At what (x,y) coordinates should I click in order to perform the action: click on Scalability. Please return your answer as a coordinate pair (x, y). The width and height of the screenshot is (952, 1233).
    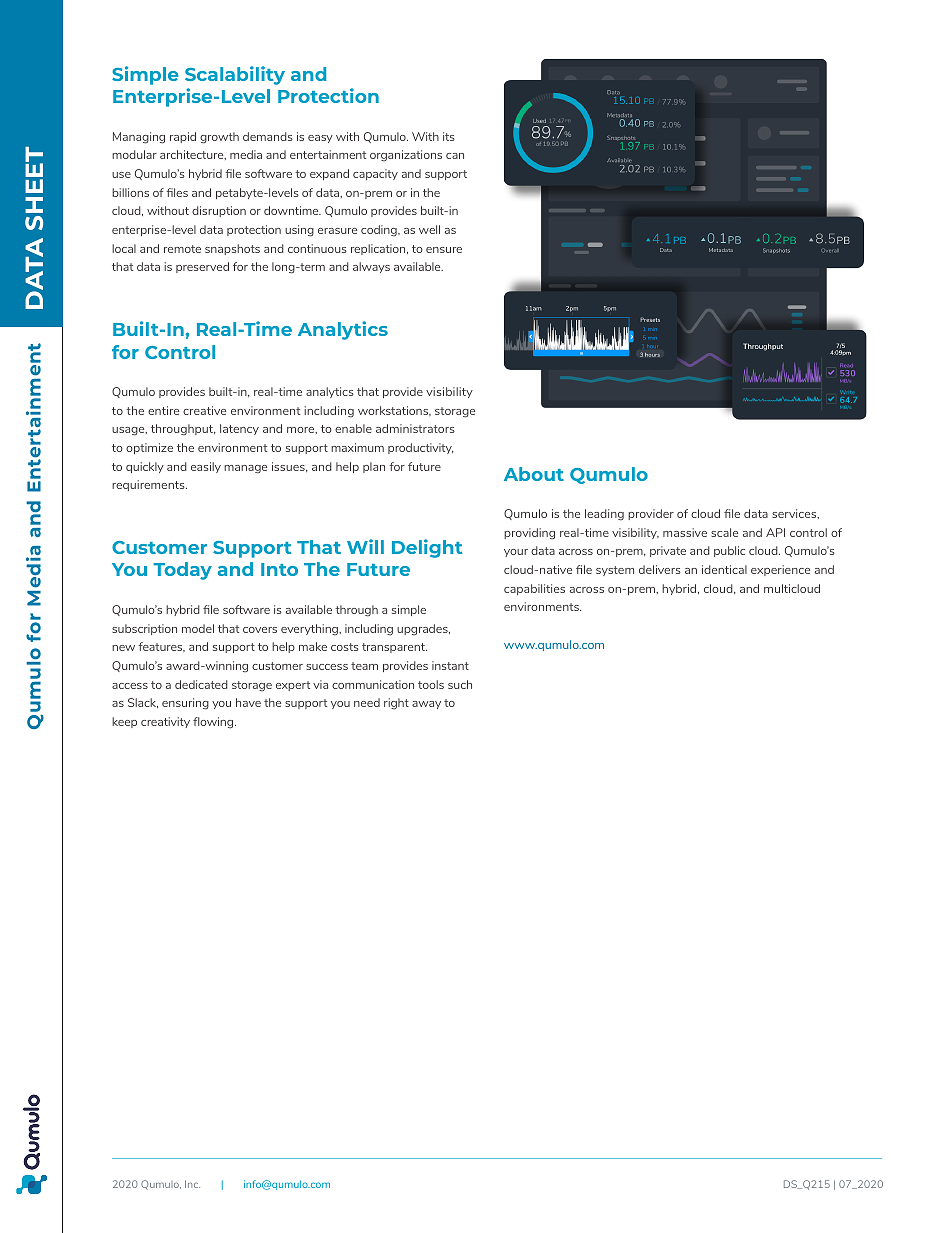
    Looking at the image, I should click on (235, 75).
